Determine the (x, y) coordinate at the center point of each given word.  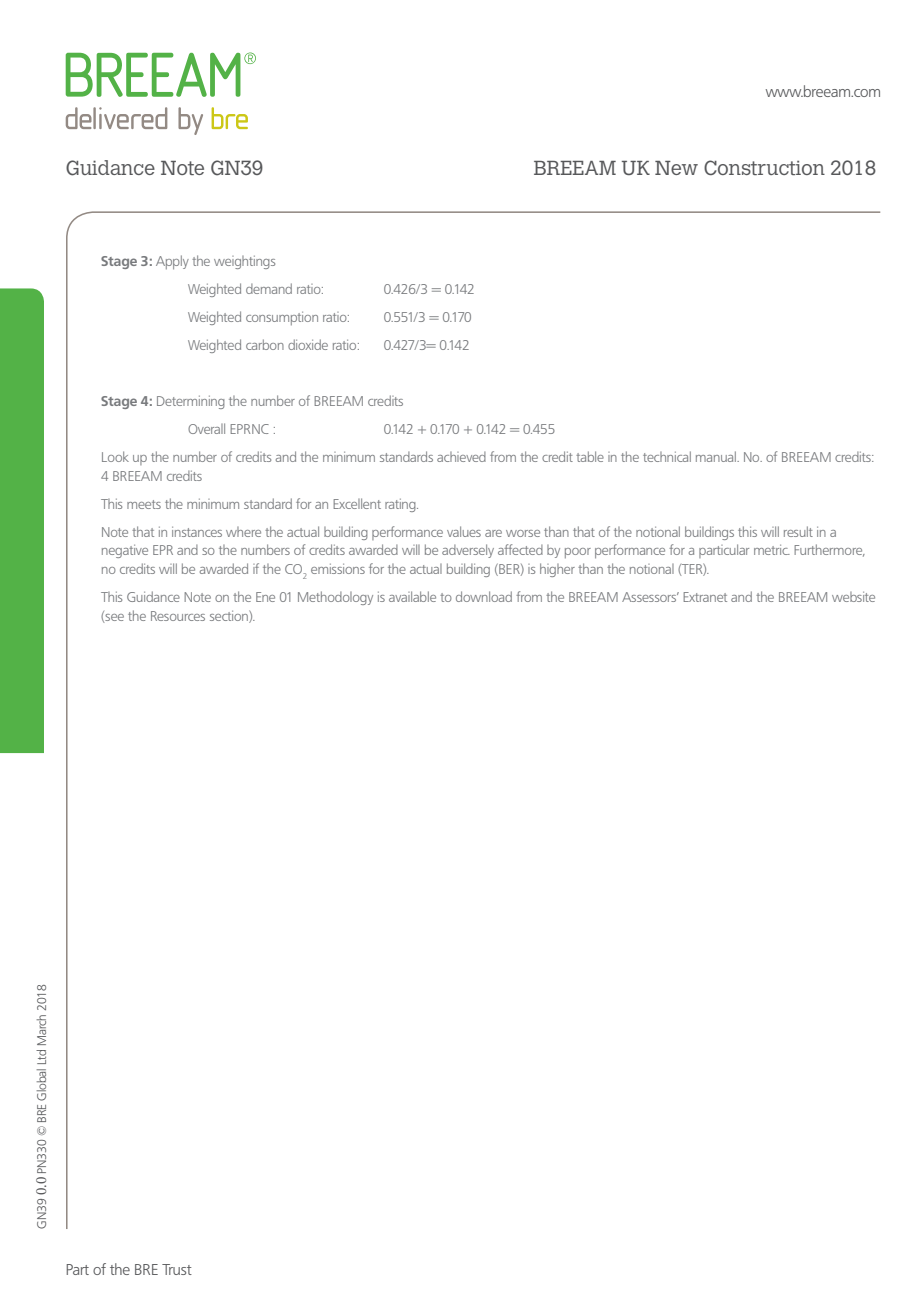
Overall (206, 428)
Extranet (705, 597)
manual (717, 456)
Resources (178, 616)
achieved (461, 457)
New (676, 168)
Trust (177, 1269)
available (412, 596)
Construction (764, 167)
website (853, 597)
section (230, 616)
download (484, 596)
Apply (172, 262)
